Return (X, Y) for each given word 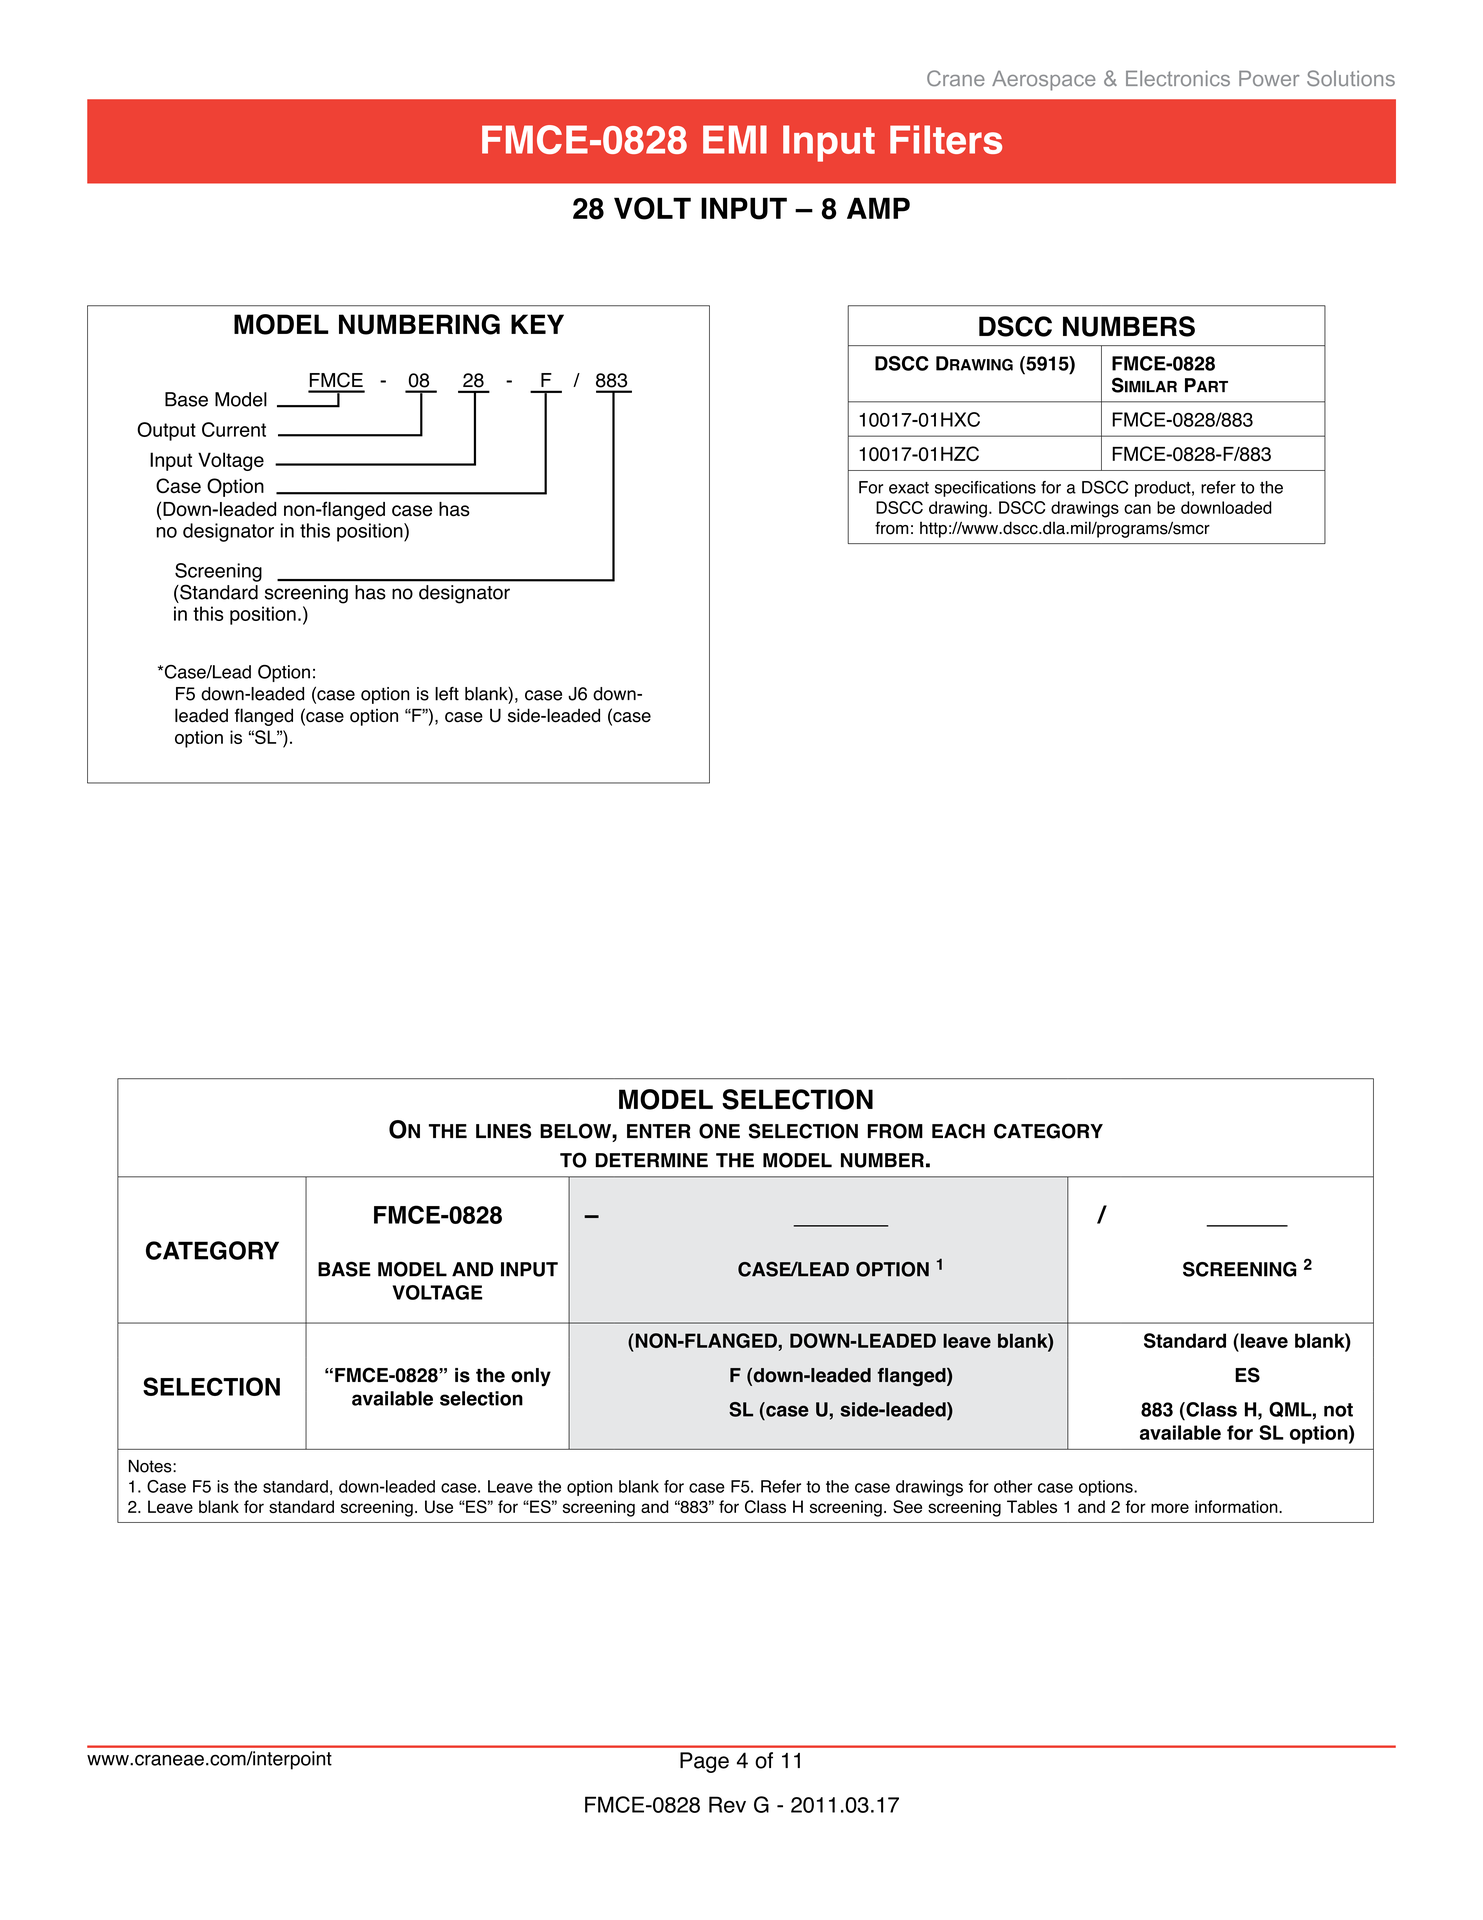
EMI (735, 139)
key (537, 324)
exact (909, 488)
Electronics (1178, 78)
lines (503, 1131)
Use (439, 1506)
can (1137, 509)
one (719, 1131)
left (447, 694)
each (958, 1131)
